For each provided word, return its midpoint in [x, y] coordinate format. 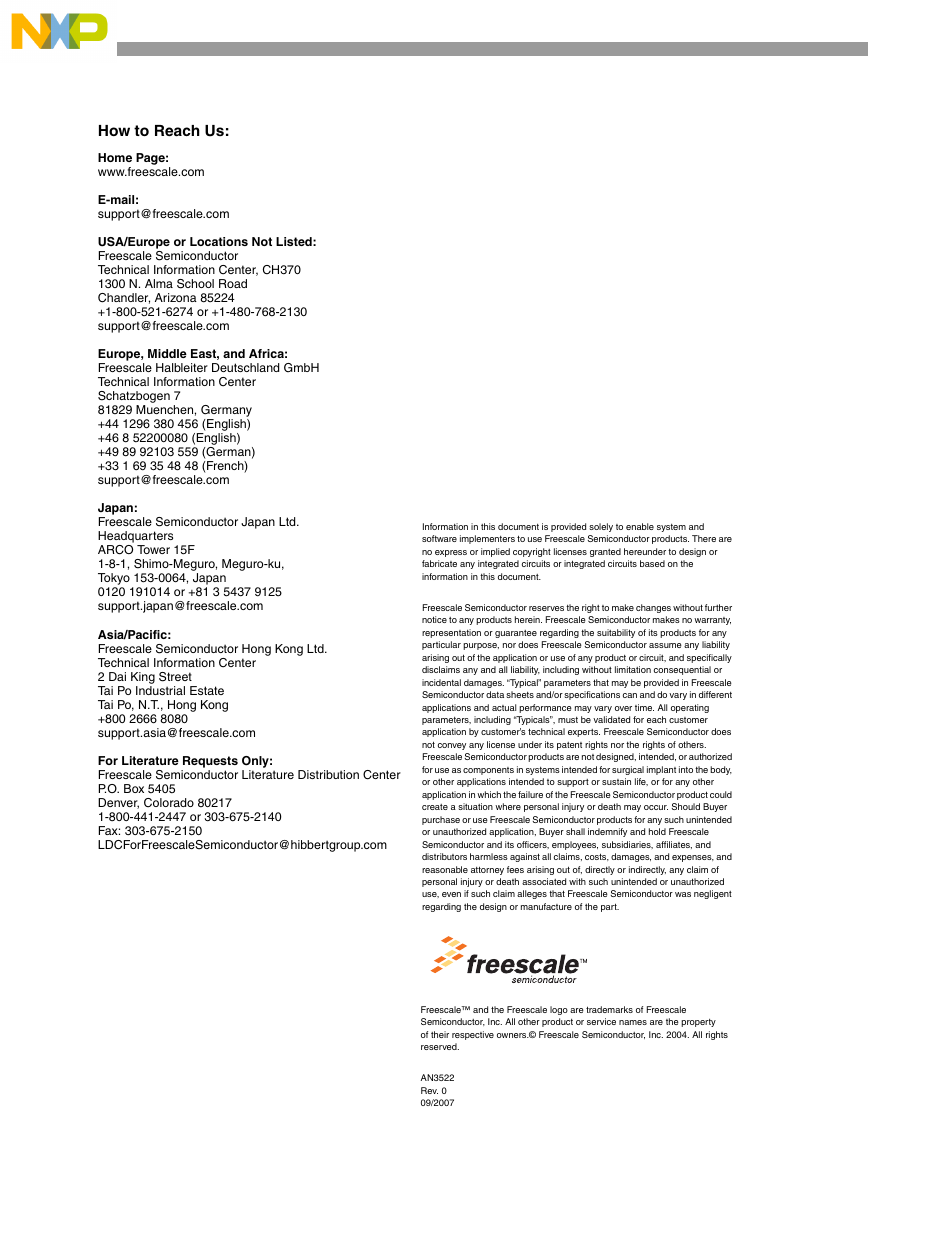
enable [640, 526]
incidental [441, 682]
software [439, 538]
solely [601, 527]
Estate [207, 690]
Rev [429, 1090]
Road [233, 283]
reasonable [445, 869]
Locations [219, 241]
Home [115, 157]
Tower [153, 549]
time [644, 707]
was [683, 894]
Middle [167, 353]
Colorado [169, 803]
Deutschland [245, 367]
